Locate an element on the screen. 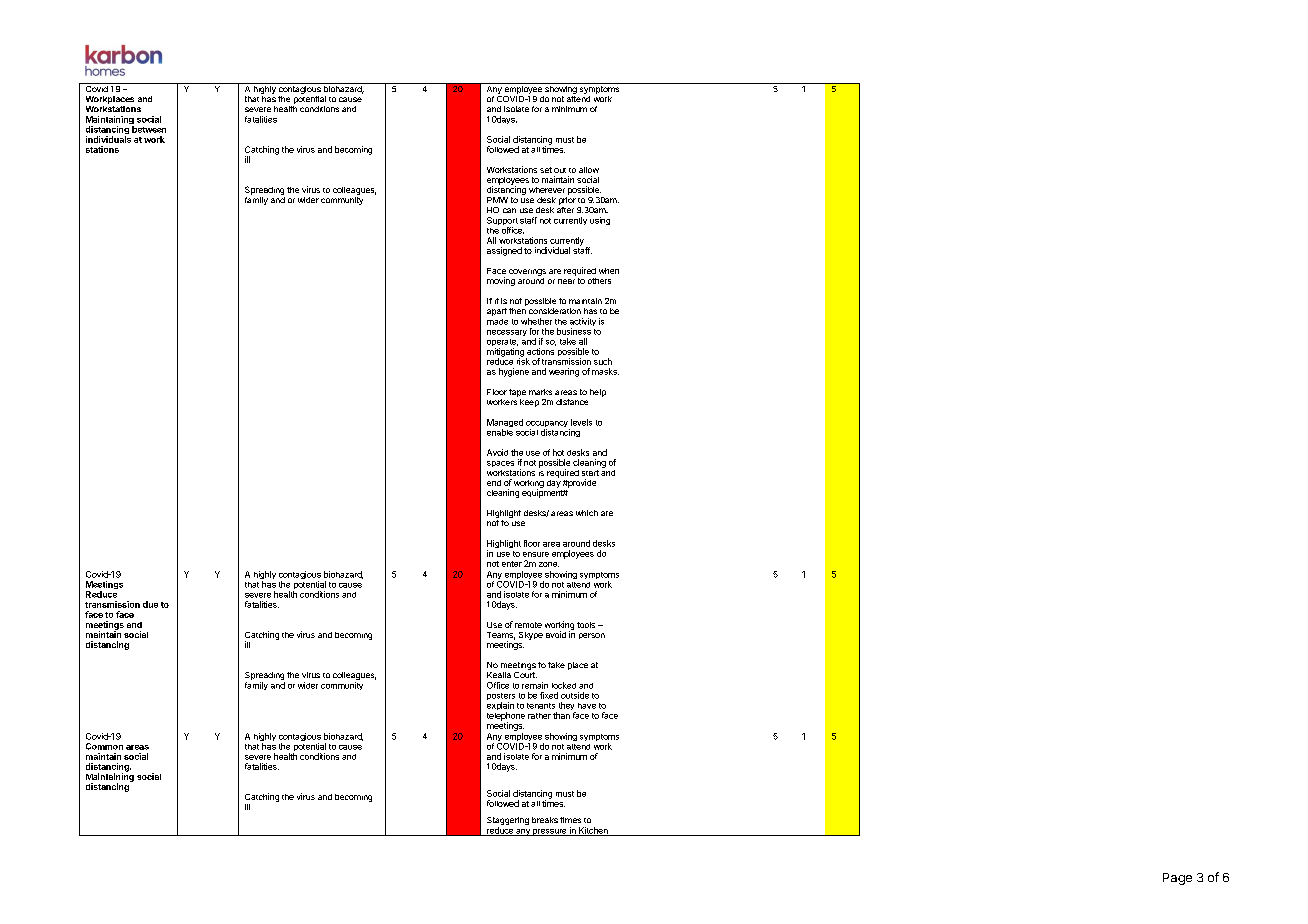 The image size is (1308, 924). spaces is located at coordinates (500, 464).
